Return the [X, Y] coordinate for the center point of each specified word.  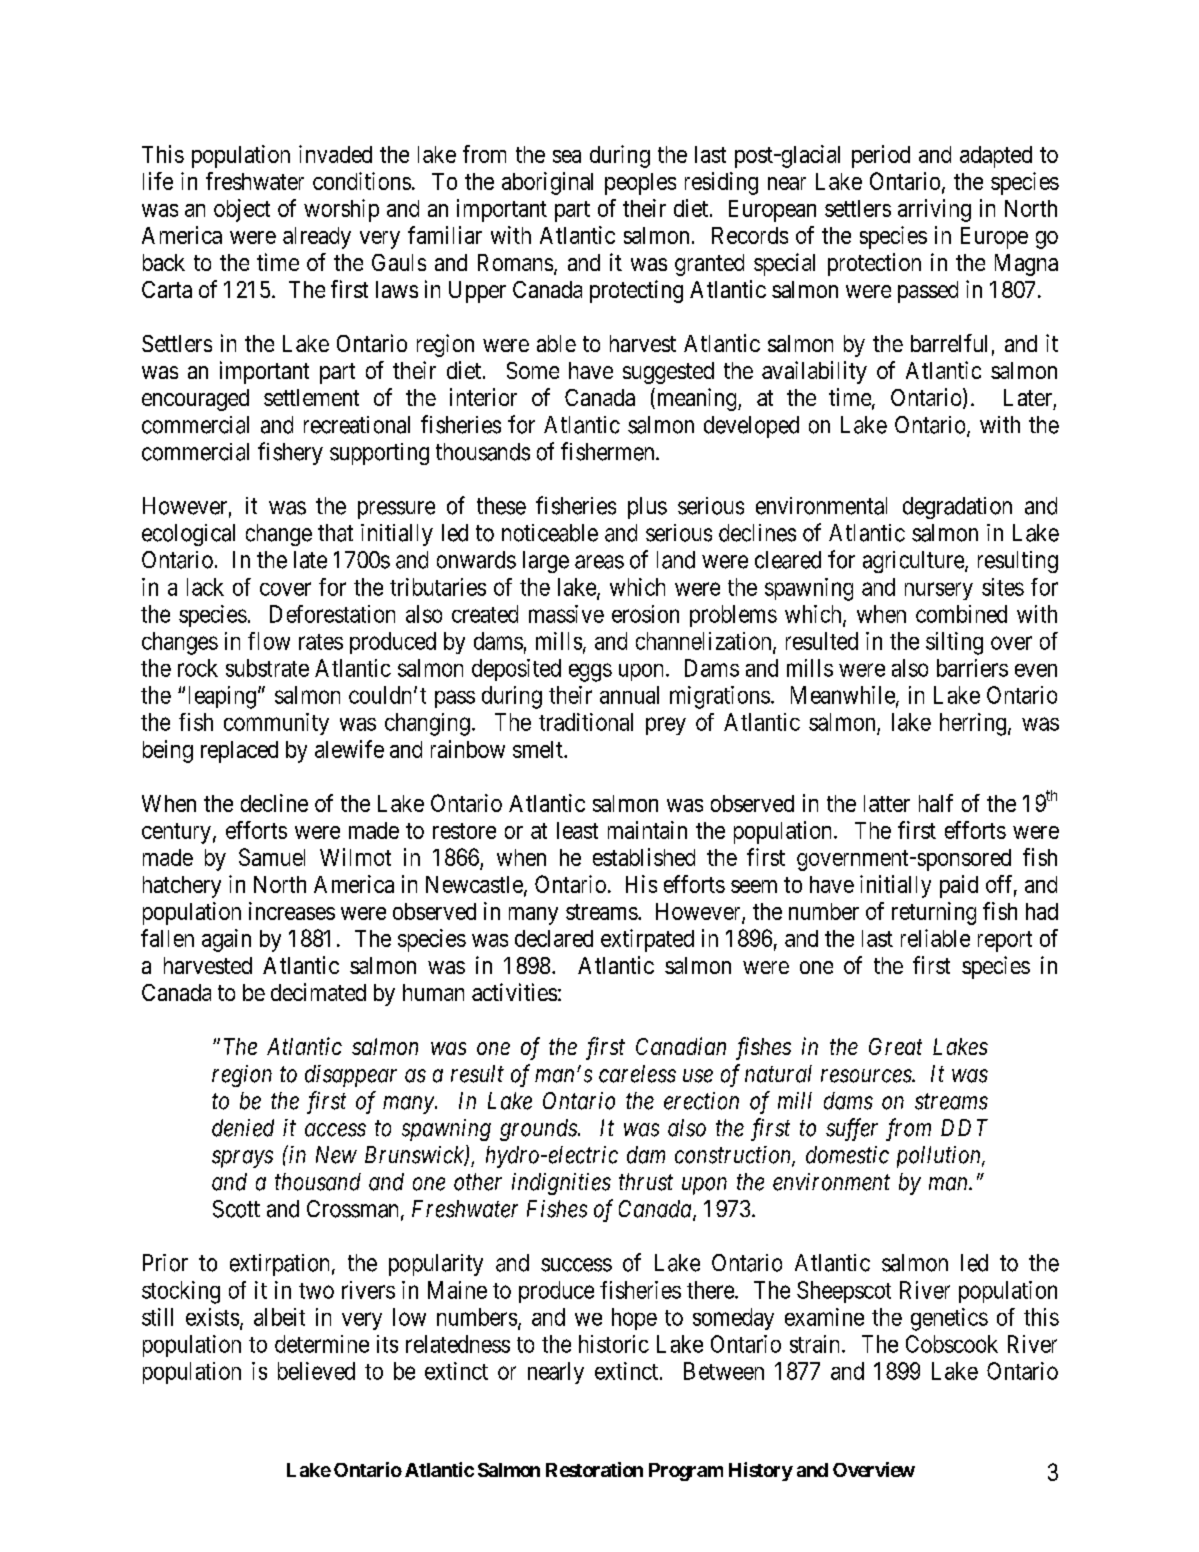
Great [895, 1046]
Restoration [594, 1469]
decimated [318, 992]
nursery [939, 591]
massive [566, 614]
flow [269, 641]
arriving [934, 210]
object [242, 210]
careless [637, 1074]
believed [316, 1371]
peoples [640, 184]
